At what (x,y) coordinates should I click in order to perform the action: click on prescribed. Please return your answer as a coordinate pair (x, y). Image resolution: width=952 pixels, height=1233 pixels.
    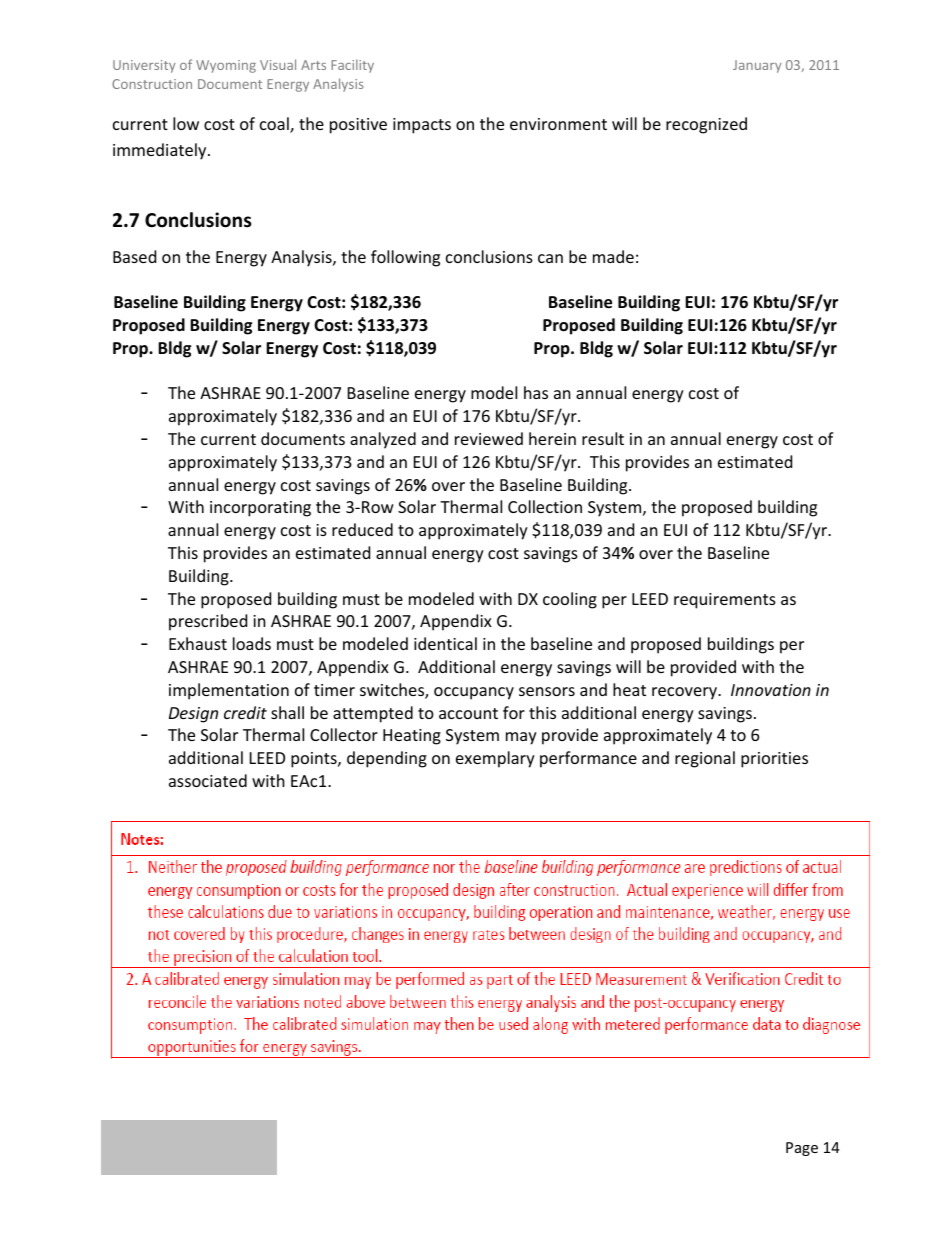
    Looking at the image, I should click on (208, 622).
